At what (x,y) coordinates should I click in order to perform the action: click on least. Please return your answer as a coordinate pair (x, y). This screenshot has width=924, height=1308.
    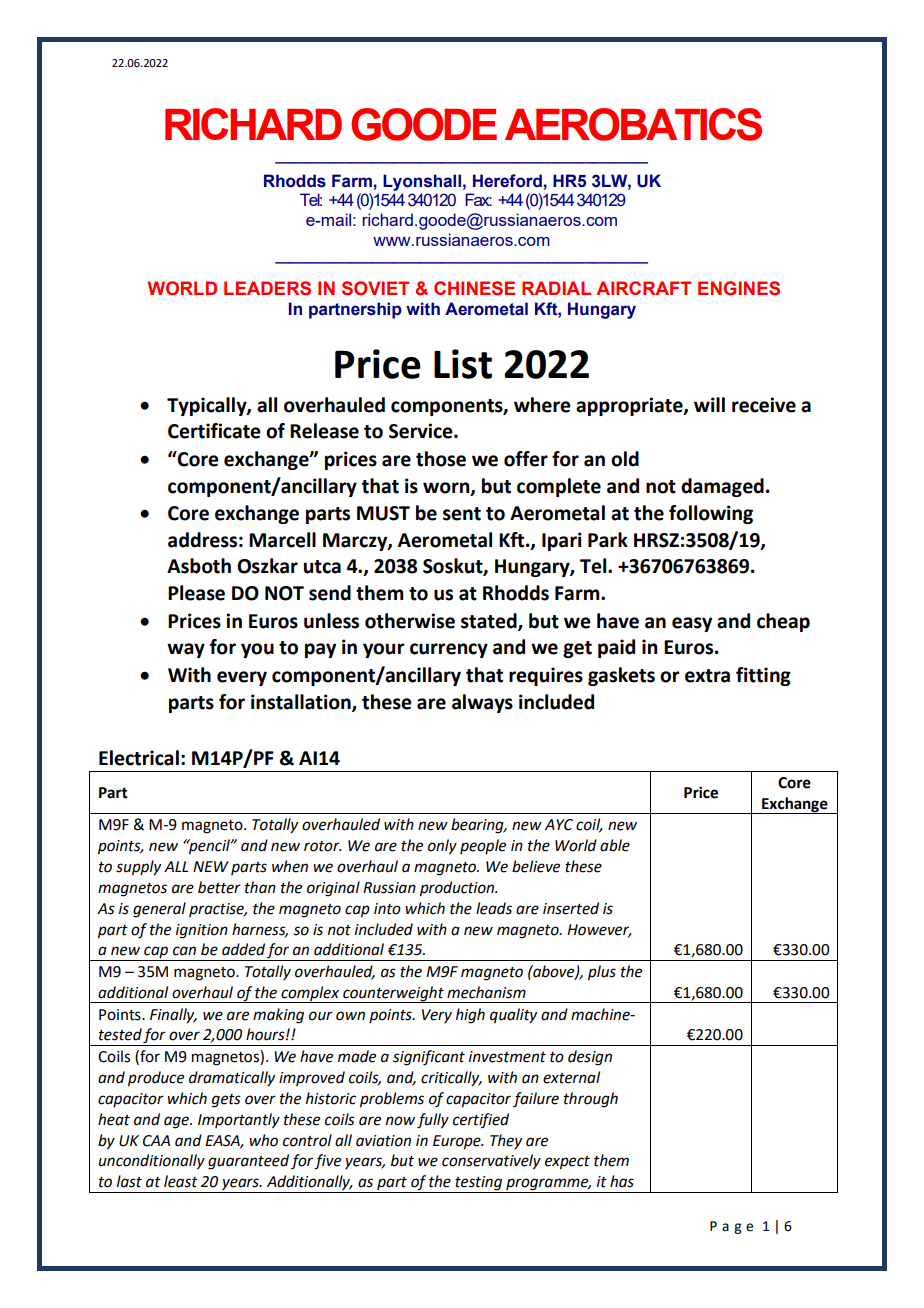
    Looking at the image, I should click on (181, 1181).
